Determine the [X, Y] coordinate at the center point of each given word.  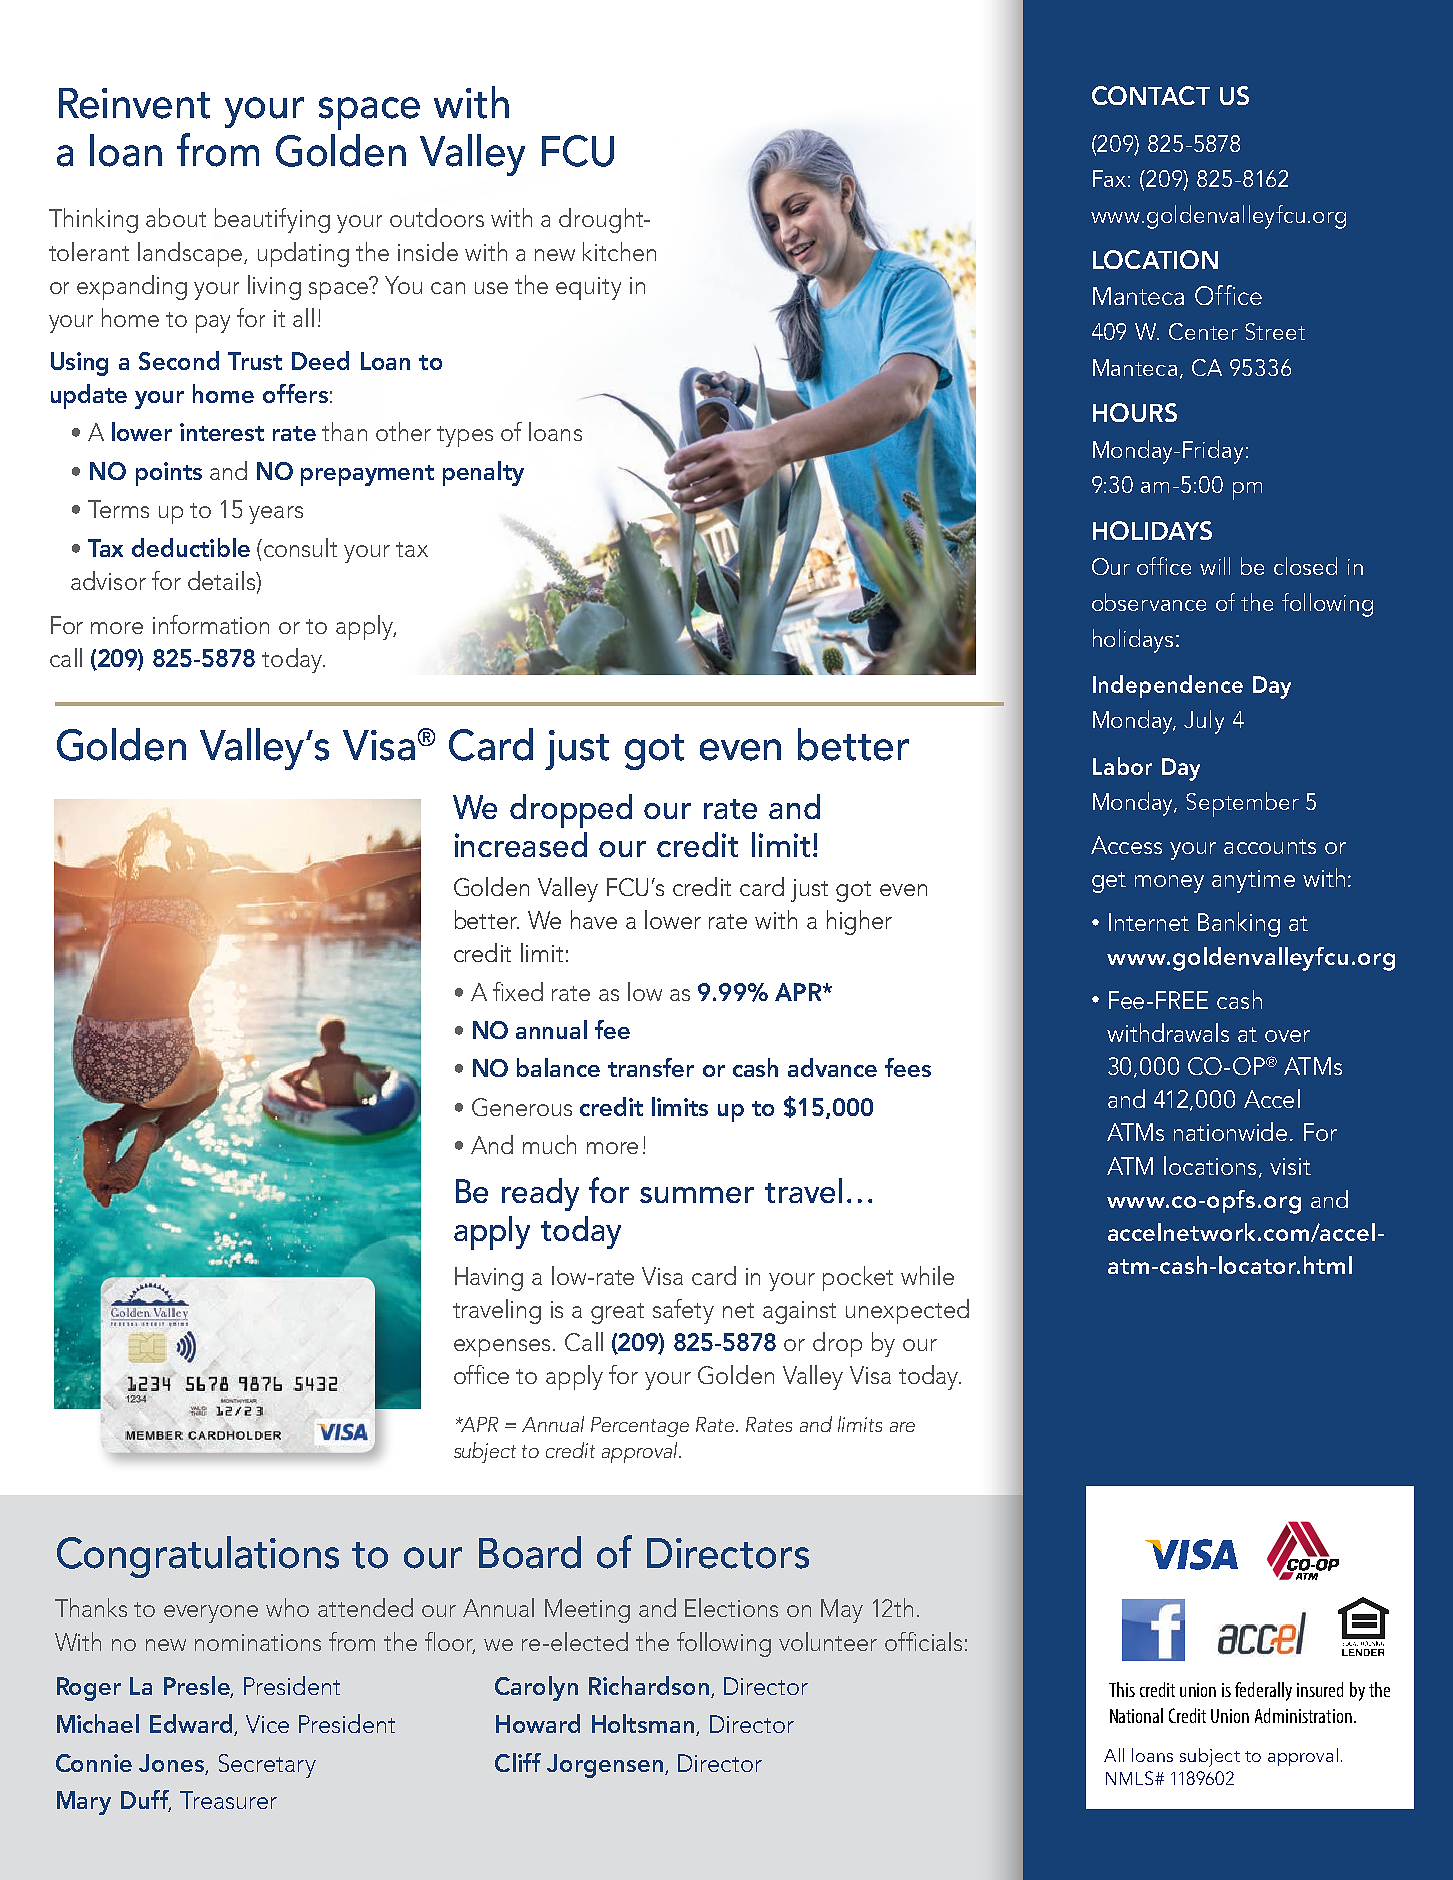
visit [1290, 1166]
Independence [1168, 686]
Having [489, 1279]
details [222, 580]
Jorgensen [605, 1766]
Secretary [267, 1766]
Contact [1151, 95]
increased [521, 844]
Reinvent [134, 103]
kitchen [619, 251]
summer [697, 1195]
